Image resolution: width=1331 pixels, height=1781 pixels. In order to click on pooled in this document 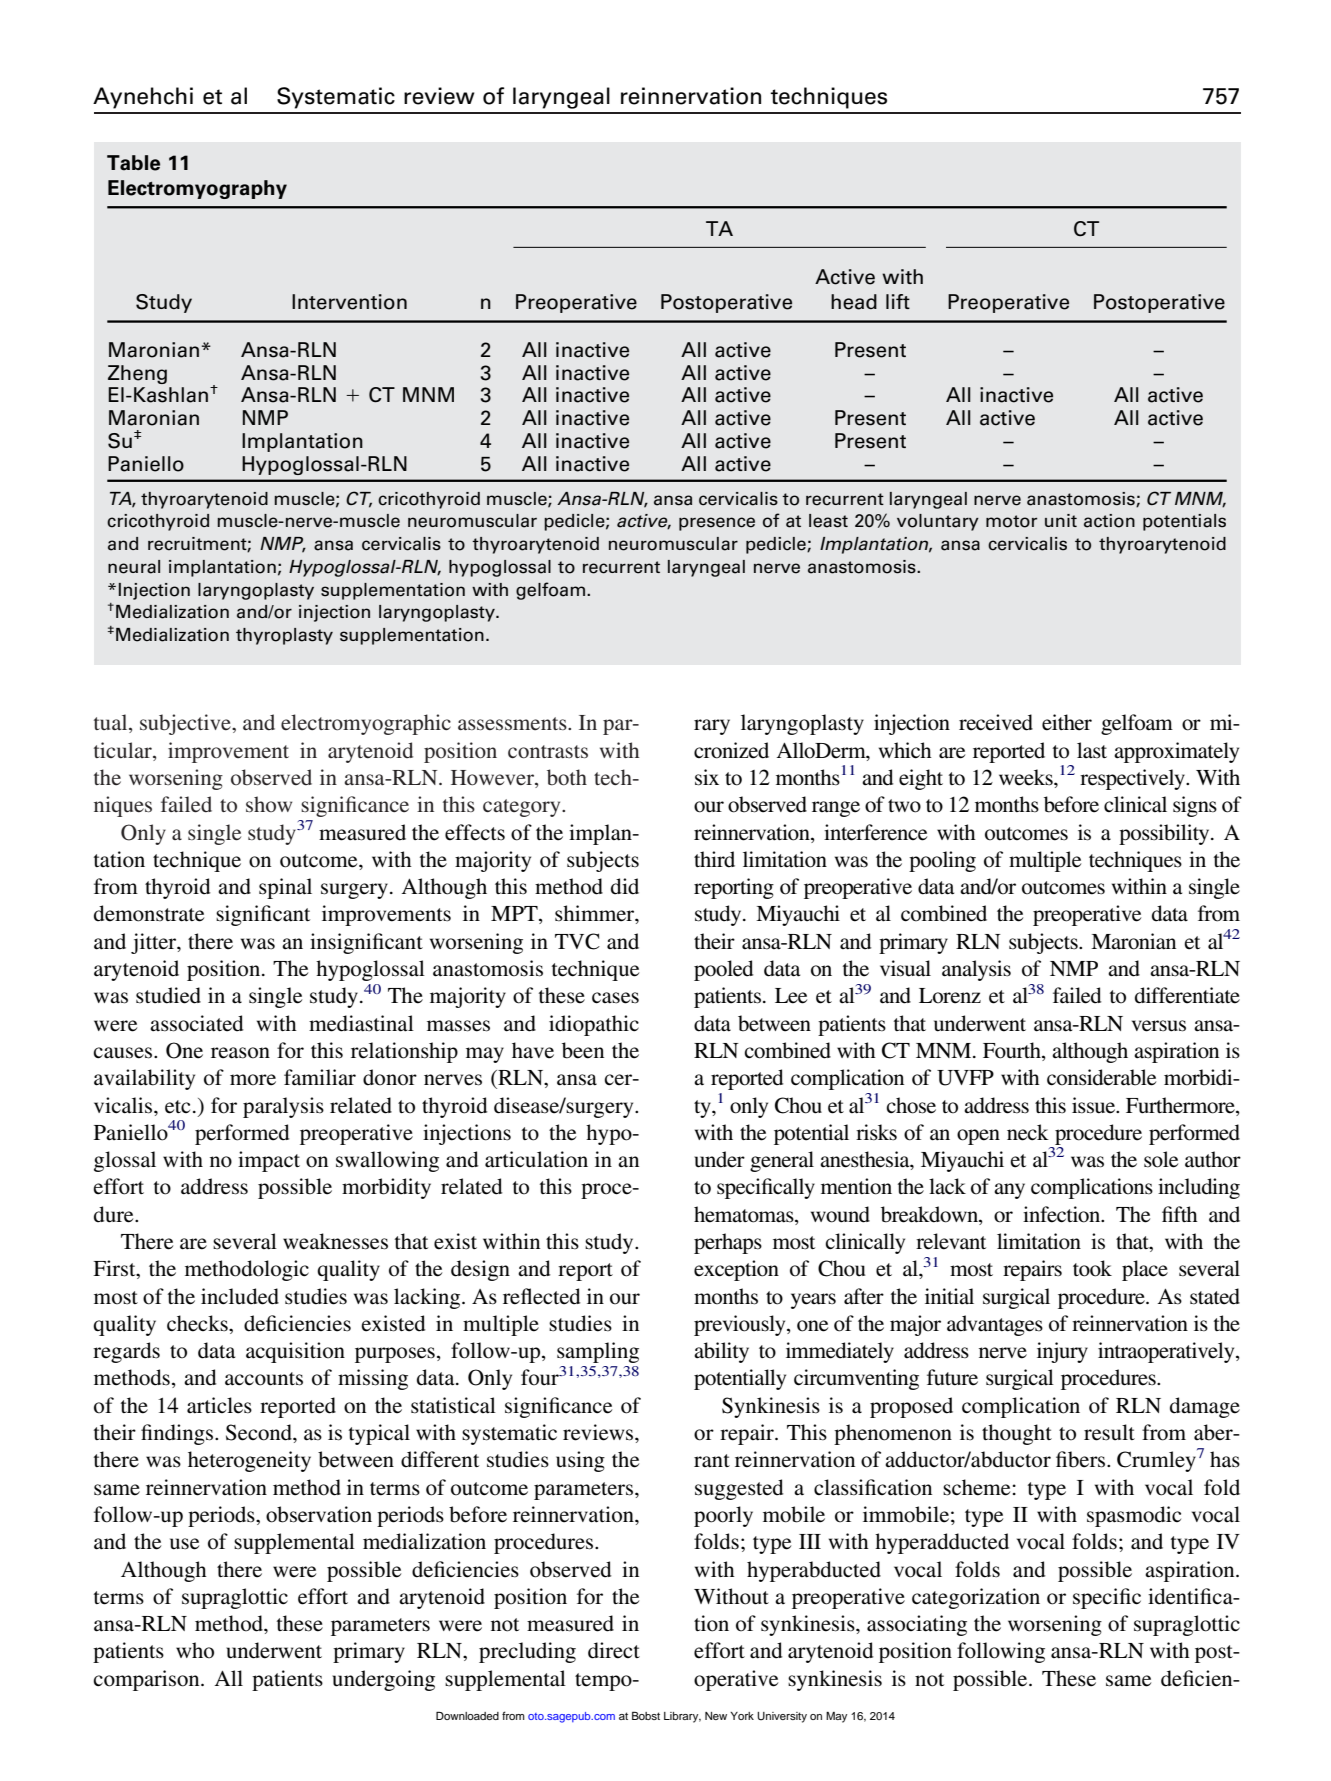, I will do `click(723, 970)`.
